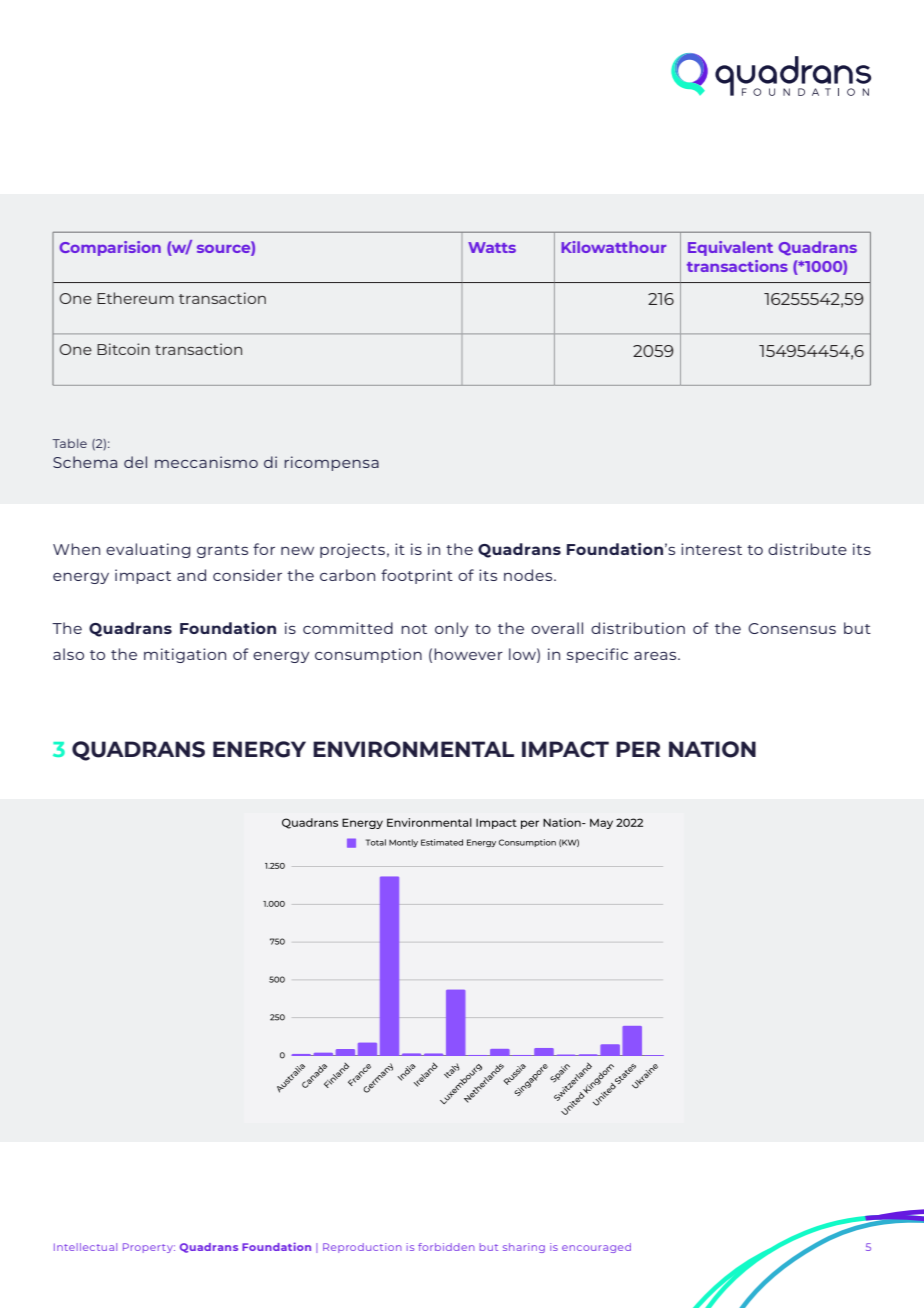 This screenshot has width=924, height=1308. Describe the element at coordinates (185, 655) in the screenshot. I see `mitigation` at that location.
